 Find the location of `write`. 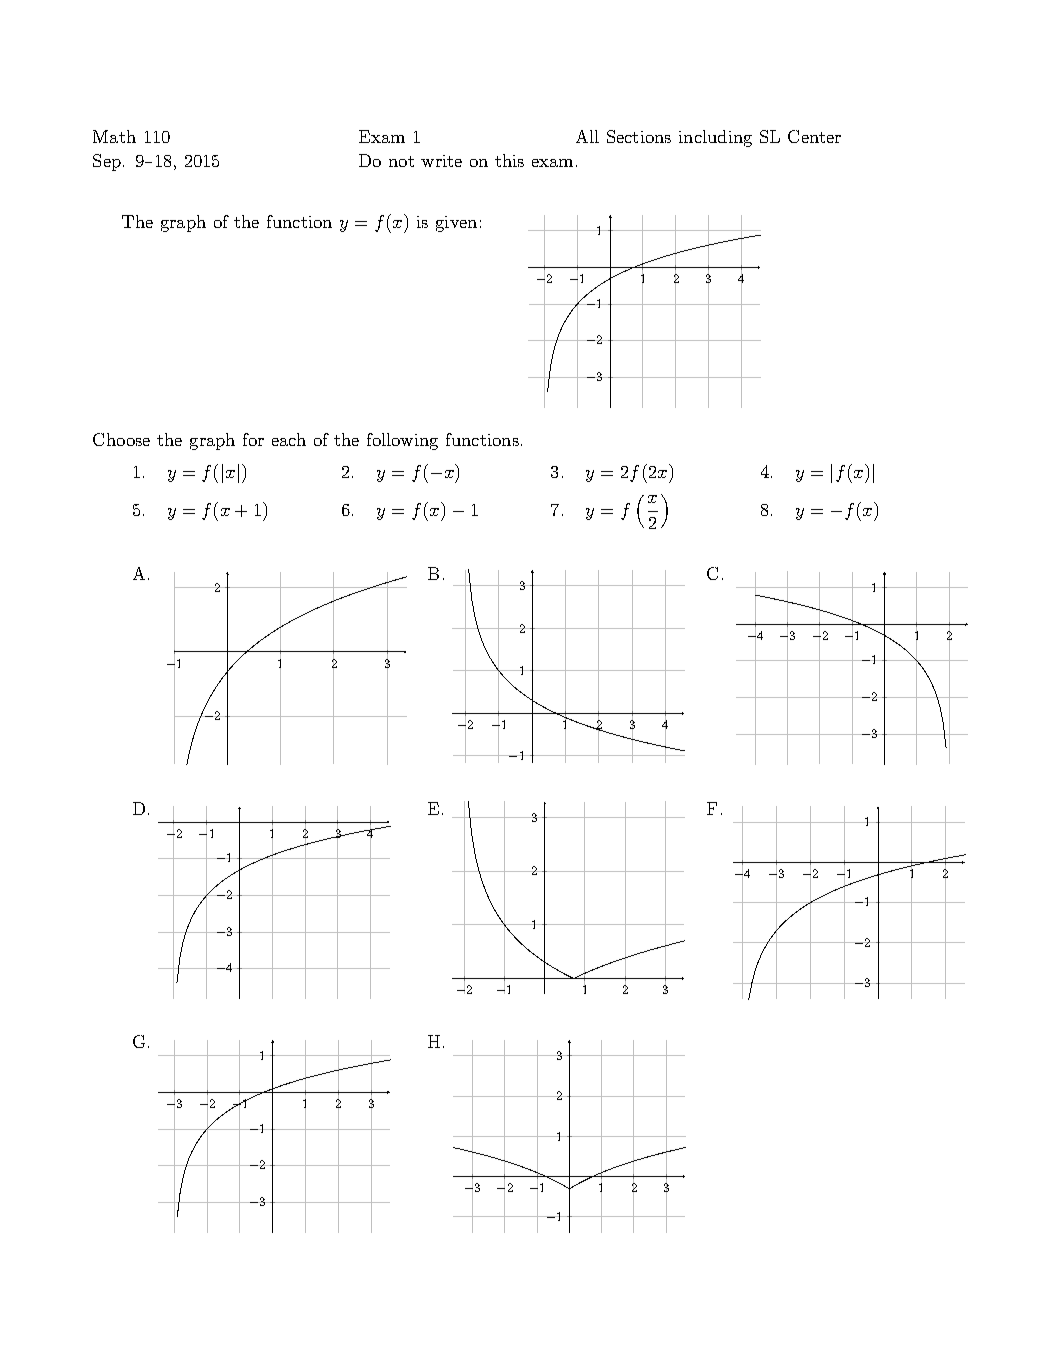

write is located at coordinates (441, 161).
